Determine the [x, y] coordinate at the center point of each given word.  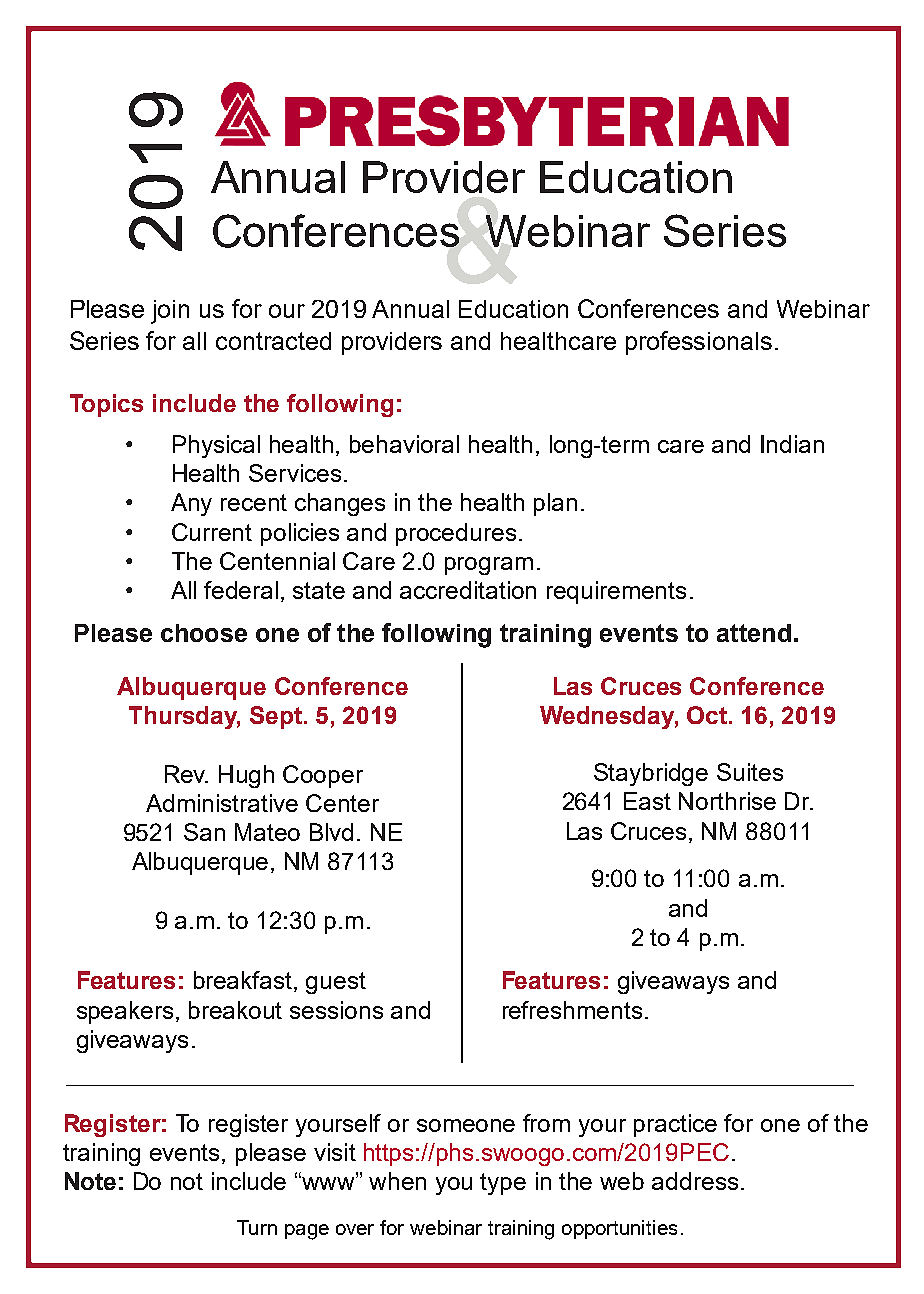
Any [191, 504]
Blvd [331, 832]
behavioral [404, 444]
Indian [792, 444]
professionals [699, 343]
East [647, 801]
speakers [125, 1012]
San [204, 832]
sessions [336, 1010]
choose [204, 633]
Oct [708, 715]
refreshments [572, 1010]
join [170, 312]
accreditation [468, 590]
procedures [456, 534]
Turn [257, 1227]
